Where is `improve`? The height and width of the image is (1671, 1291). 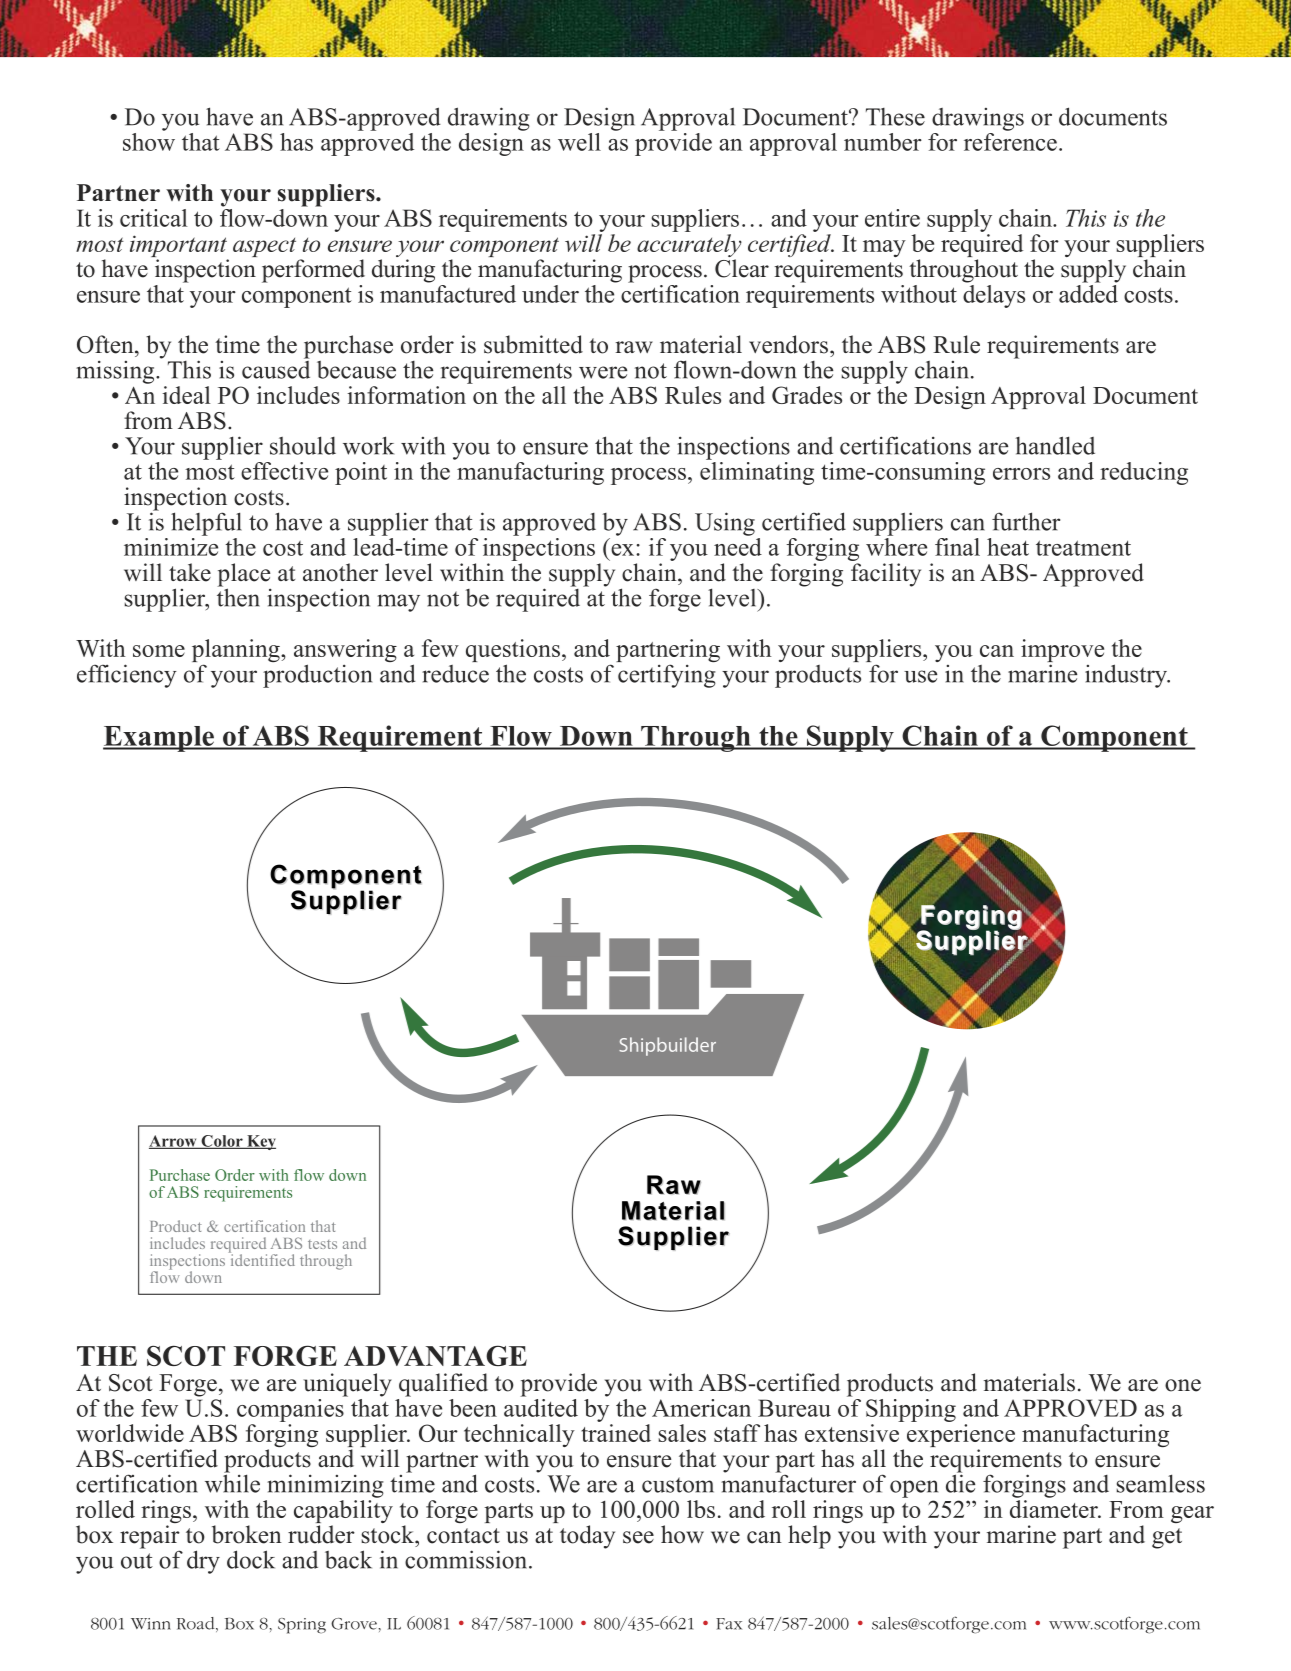 improve is located at coordinates (1062, 652).
